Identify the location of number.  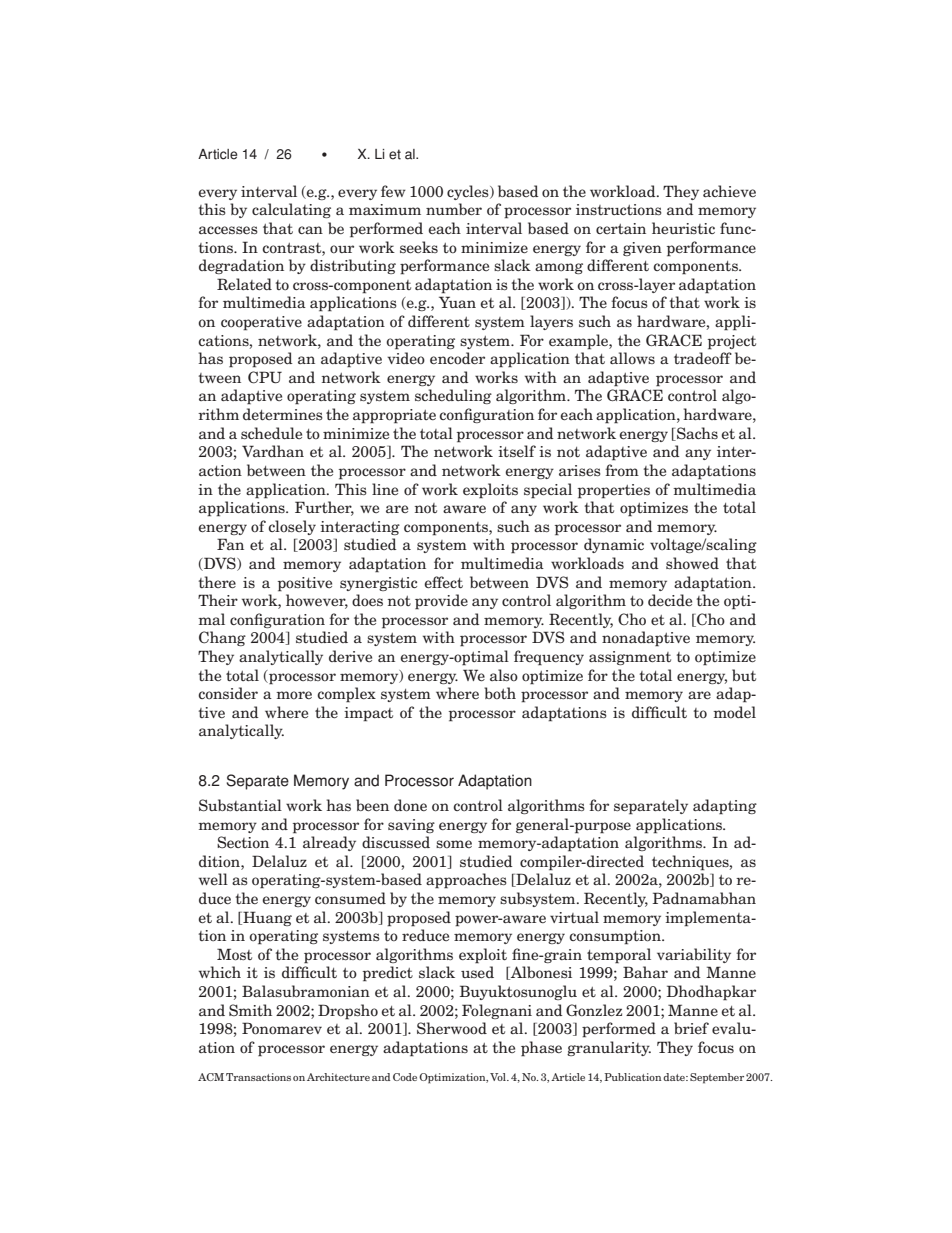
(454, 209).
